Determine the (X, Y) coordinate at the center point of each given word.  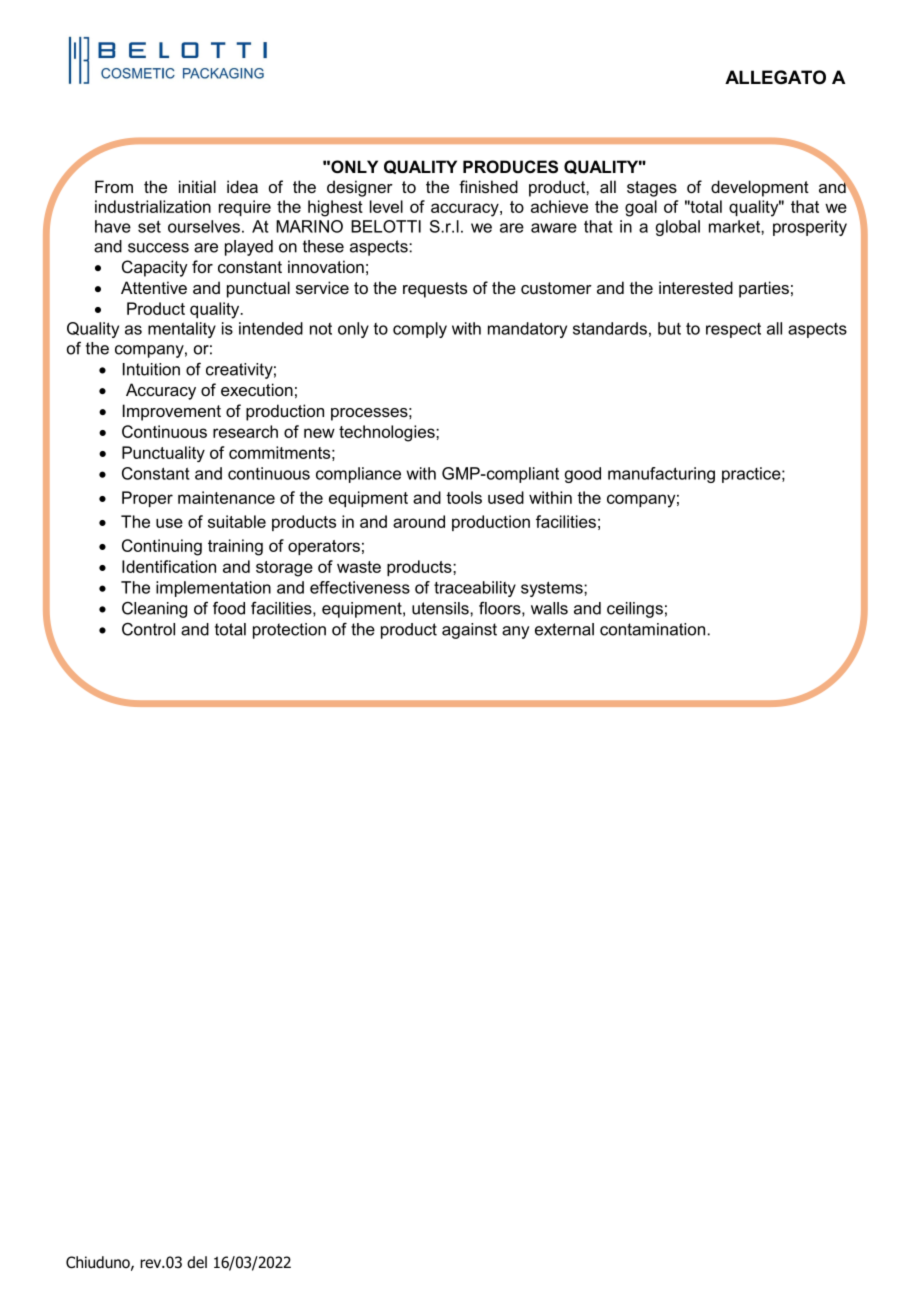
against (469, 631)
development (760, 188)
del (197, 1262)
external (564, 629)
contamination (652, 629)
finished (488, 186)
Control (148, 629)
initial (197, 186)
